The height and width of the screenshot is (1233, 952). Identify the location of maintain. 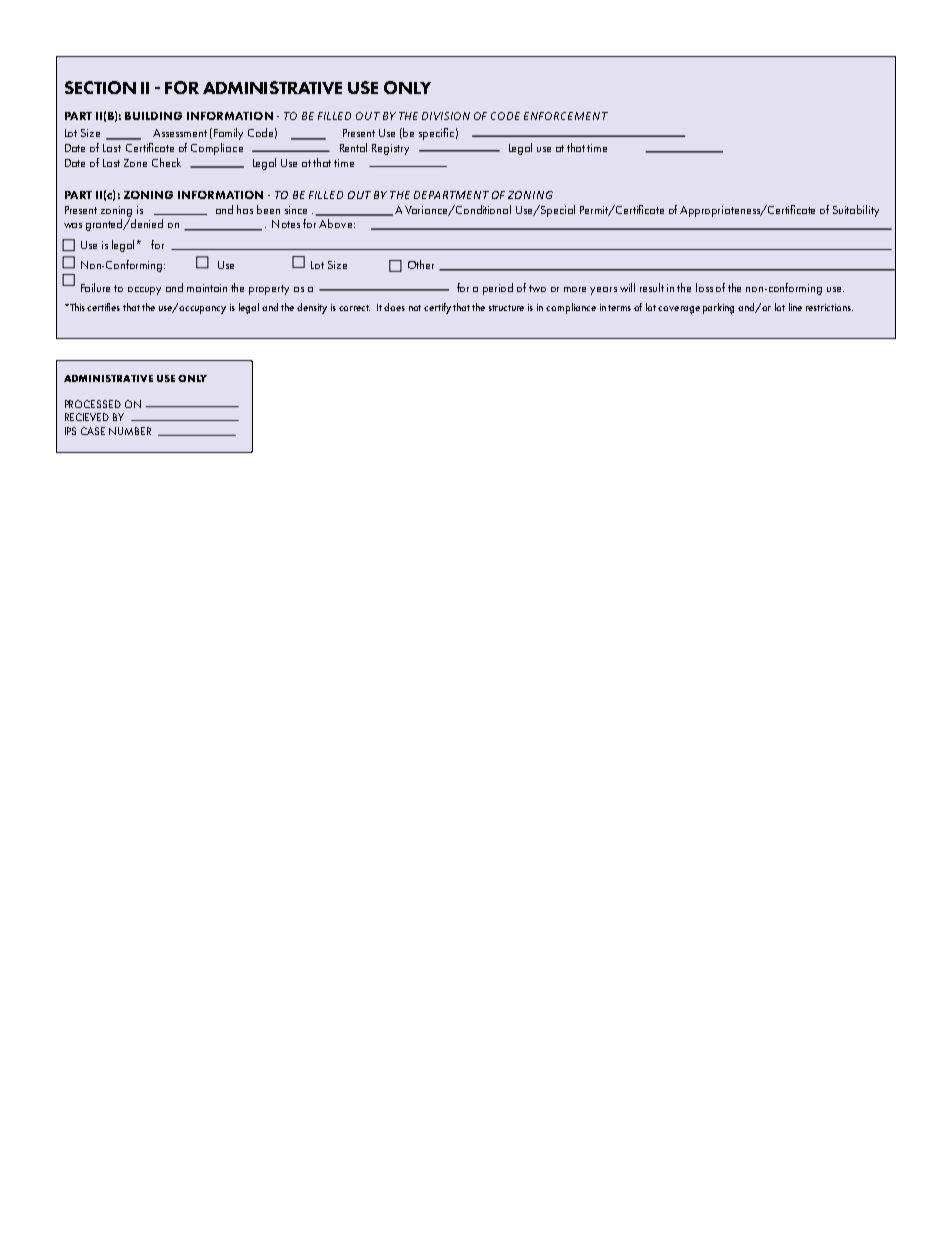
(207, 288).
